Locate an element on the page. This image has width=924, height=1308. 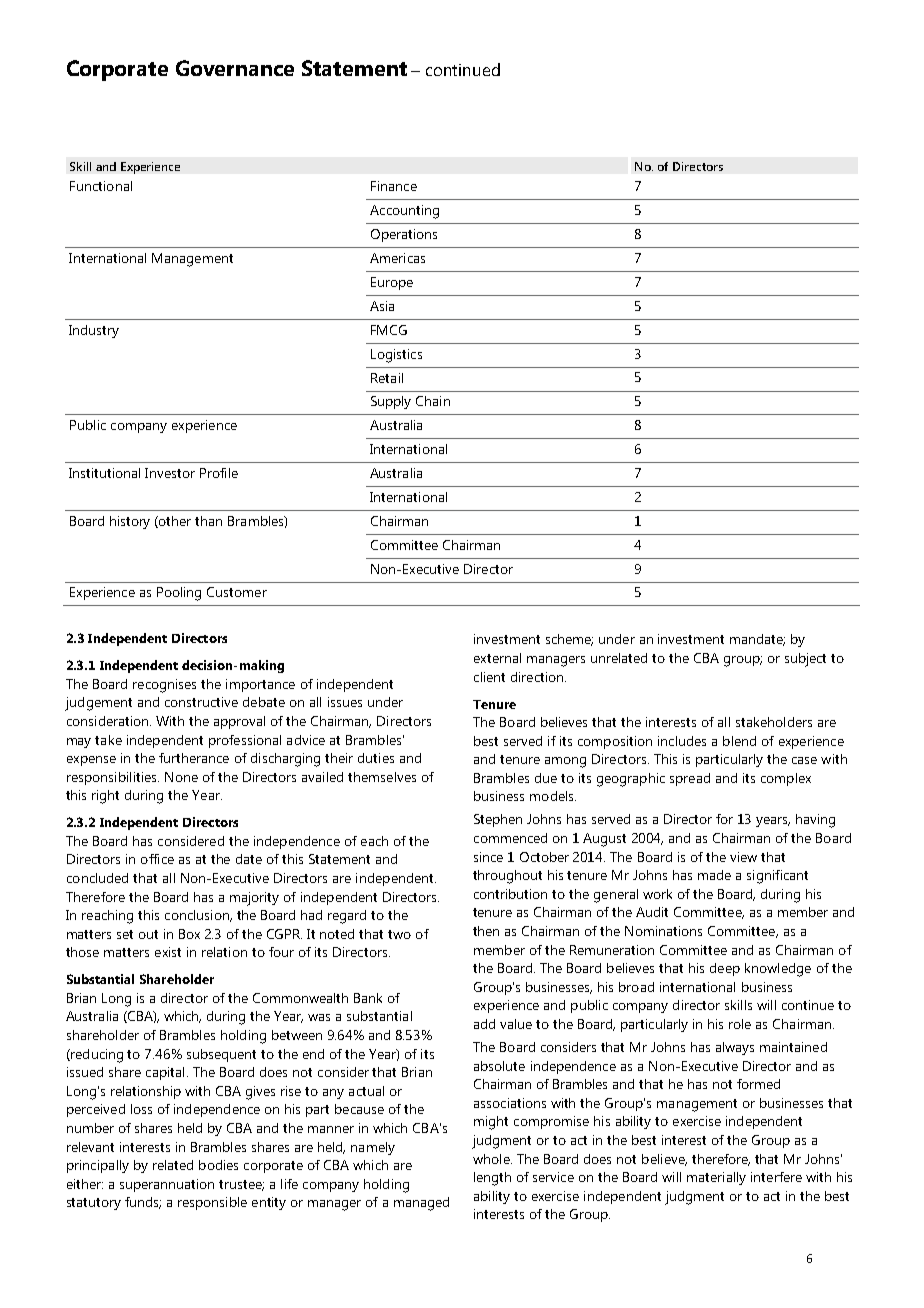
subject is located at coordinates (805, 660).
